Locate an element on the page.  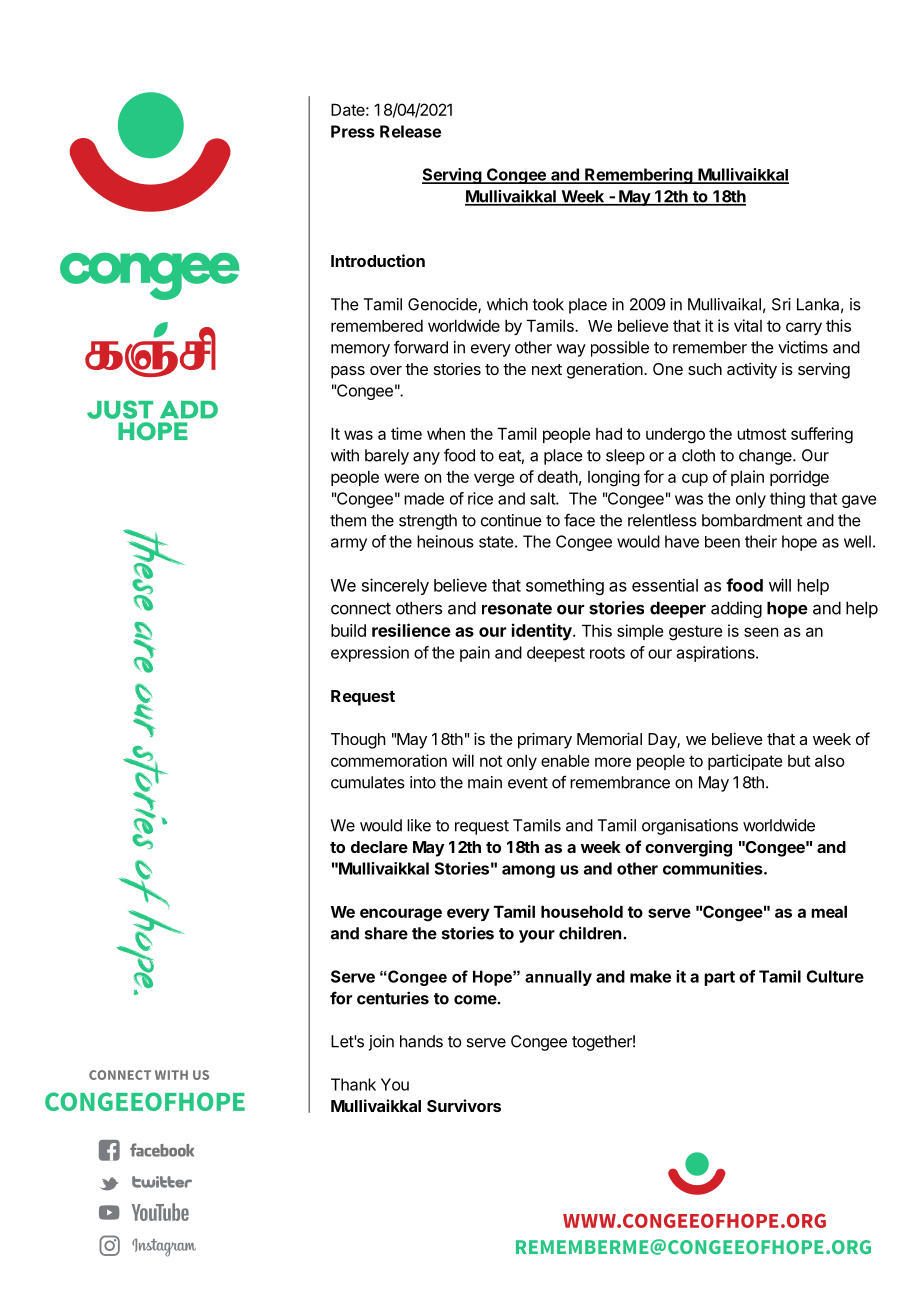
Sri is located at coordinates (781, 304).
